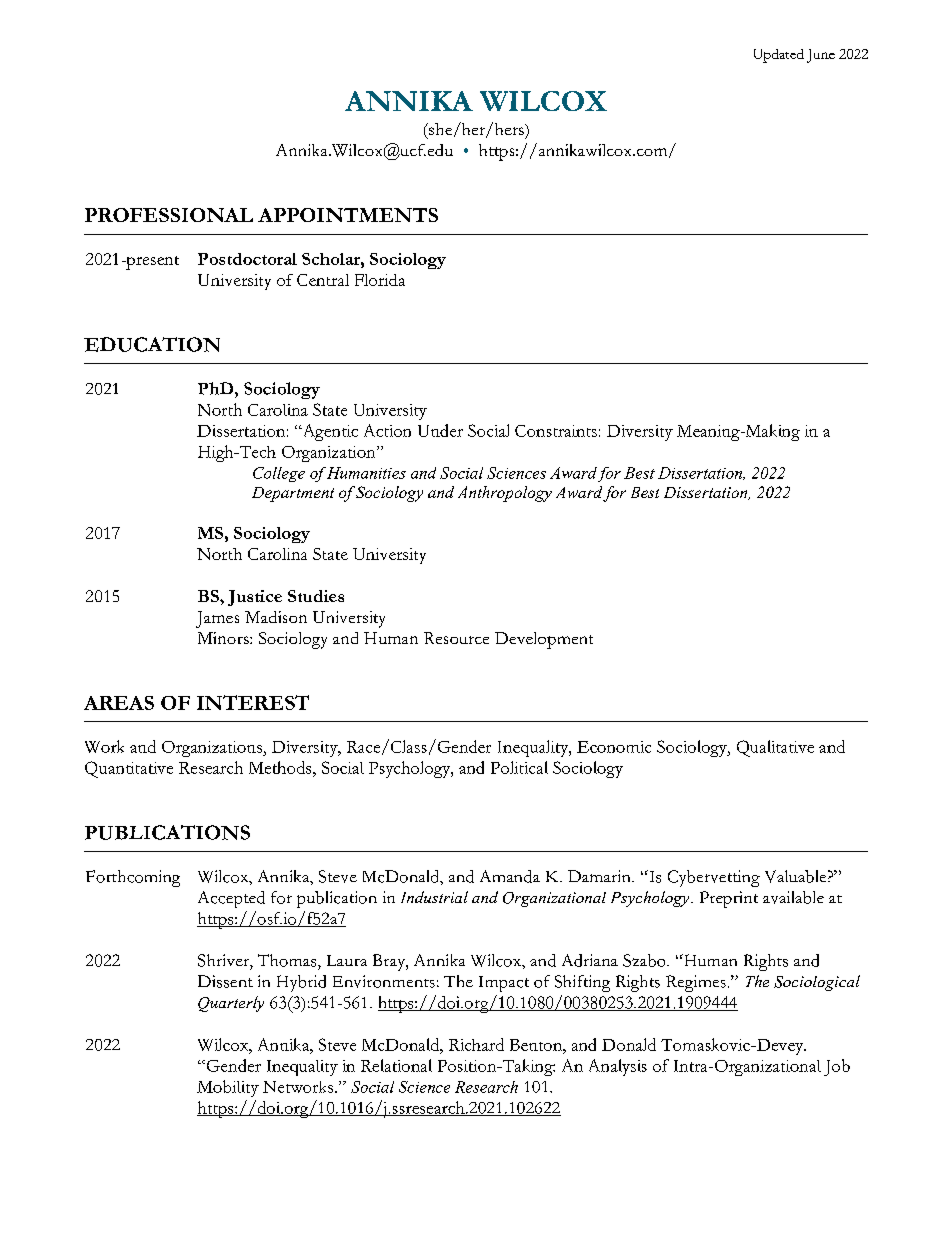  I want to click on EDUCATION, so click(152, 344).
